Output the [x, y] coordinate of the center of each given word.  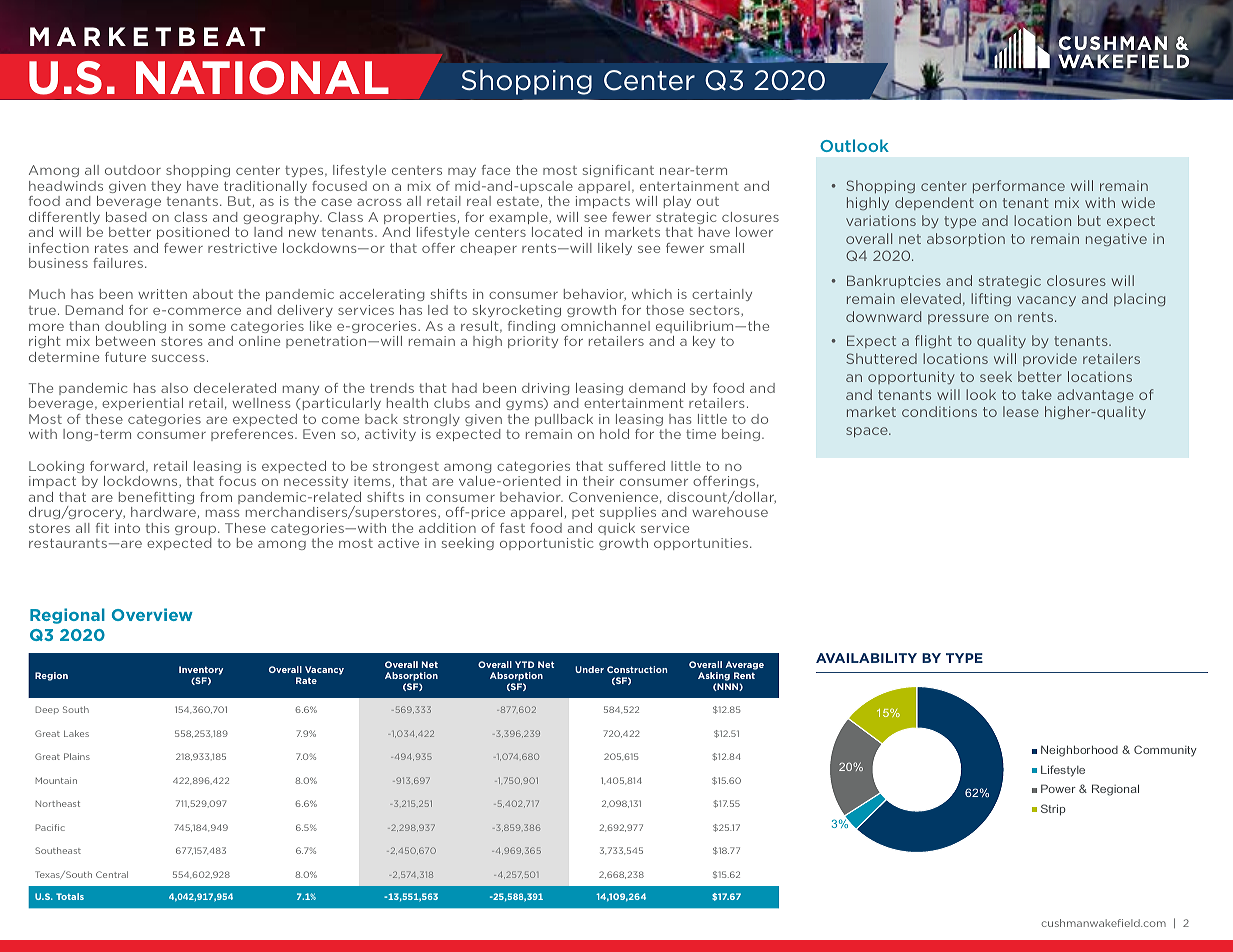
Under [589, 669]
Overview [152, 614]
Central [112, 874]
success [178, 358]
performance [1019, 186]
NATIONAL [262, 78]
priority [533, 342]
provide [1050, 359]
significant [618, 171]
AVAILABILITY [866, 658]
